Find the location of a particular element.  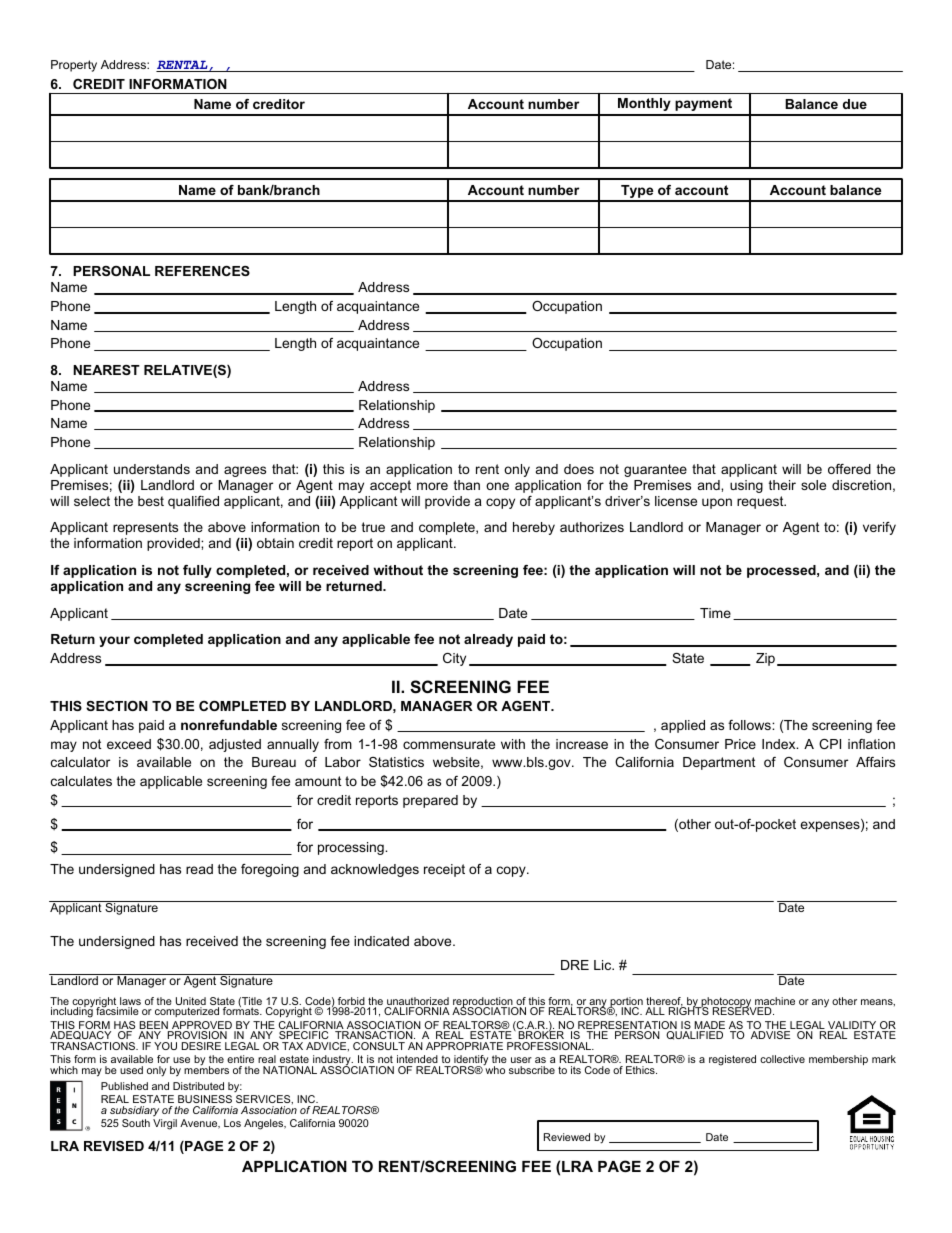

due is located at coordinates (855, 104).
